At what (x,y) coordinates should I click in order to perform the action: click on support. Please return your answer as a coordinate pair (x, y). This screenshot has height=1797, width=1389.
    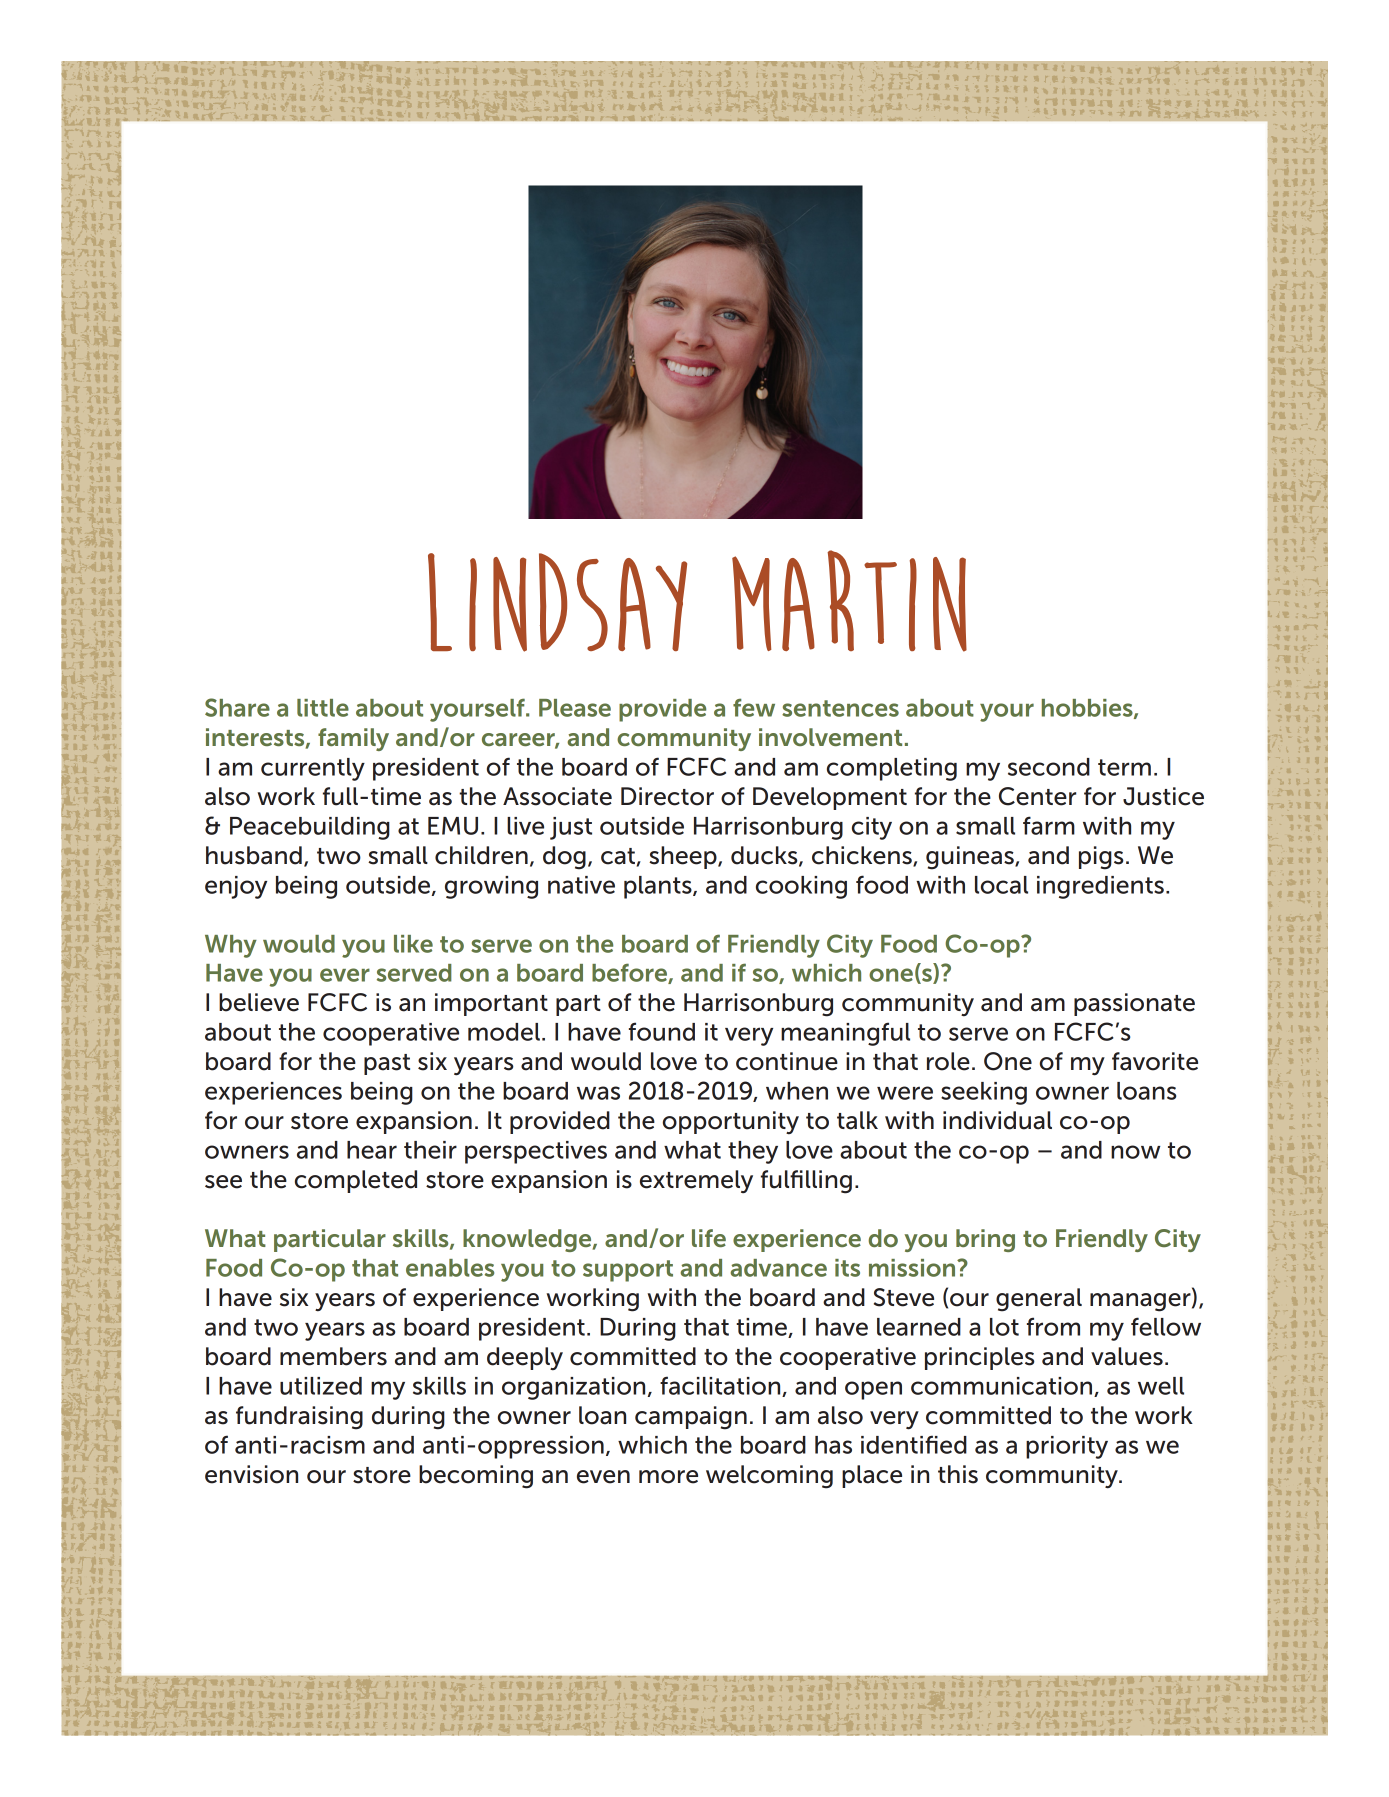
    Looking at the image, I should click on (628, 1271).
